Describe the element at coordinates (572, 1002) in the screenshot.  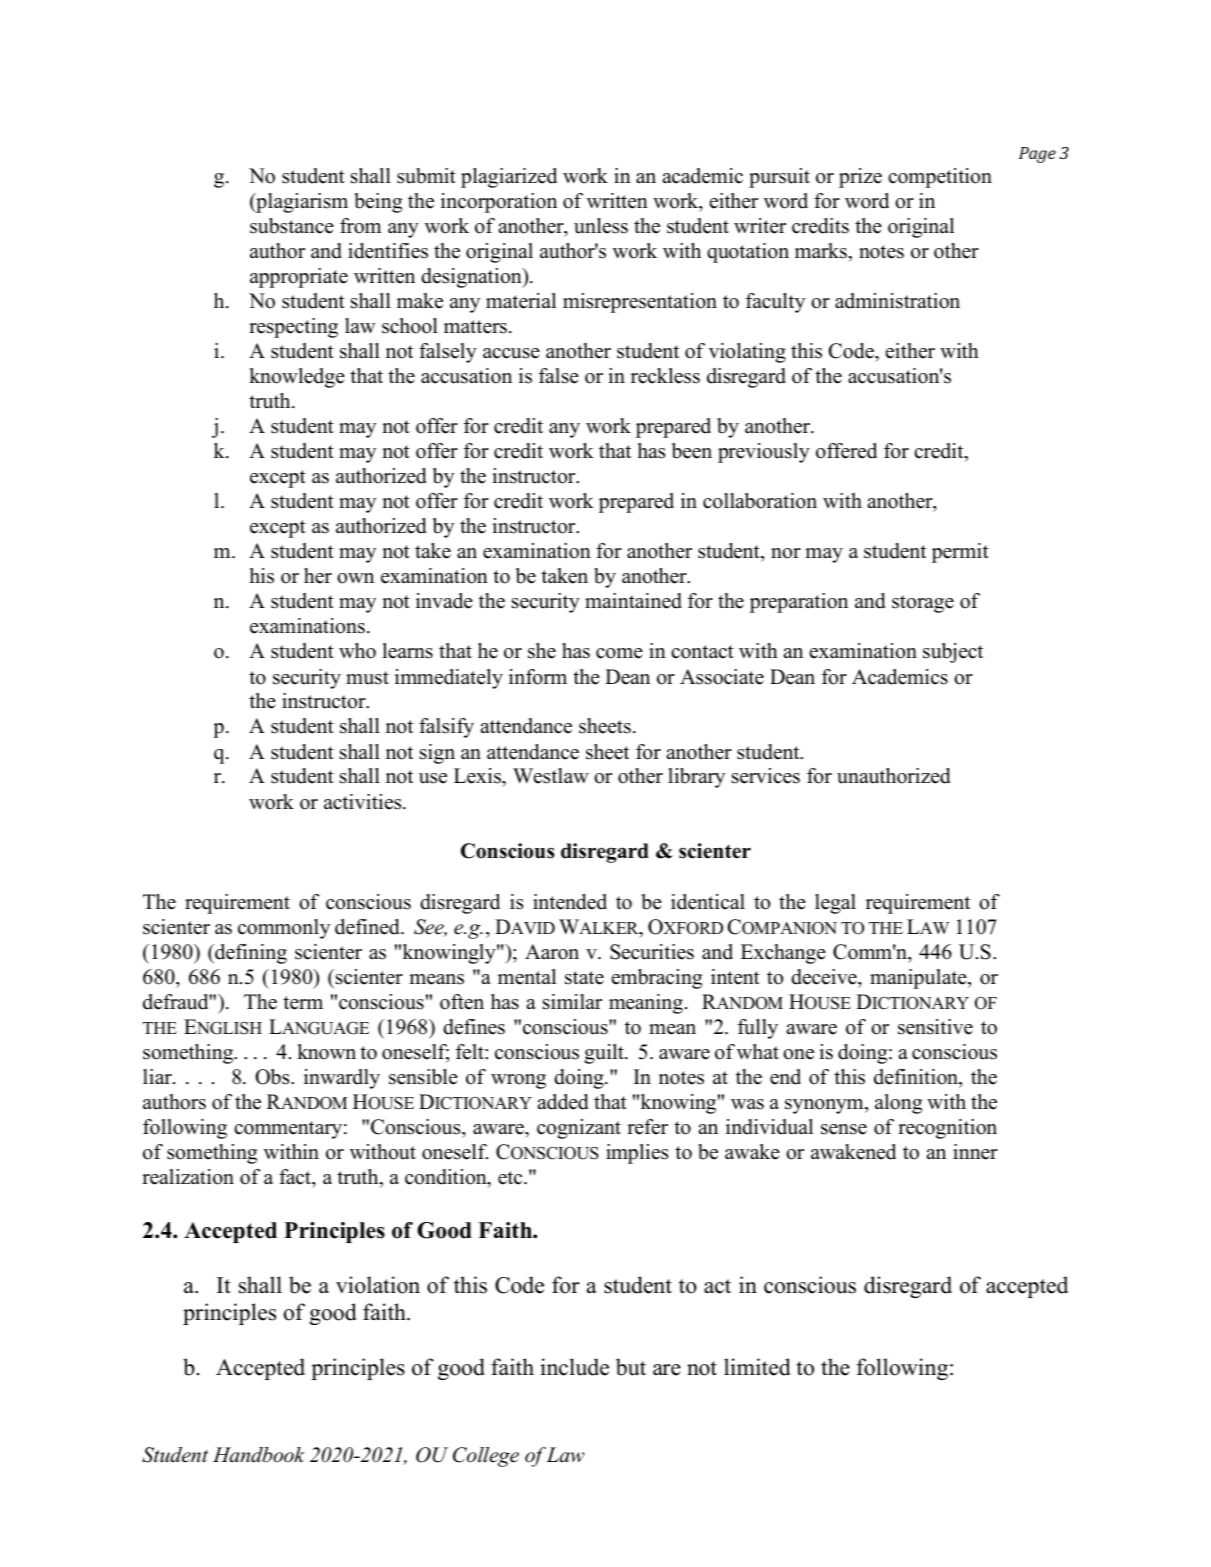
I see `similar` at that location.
